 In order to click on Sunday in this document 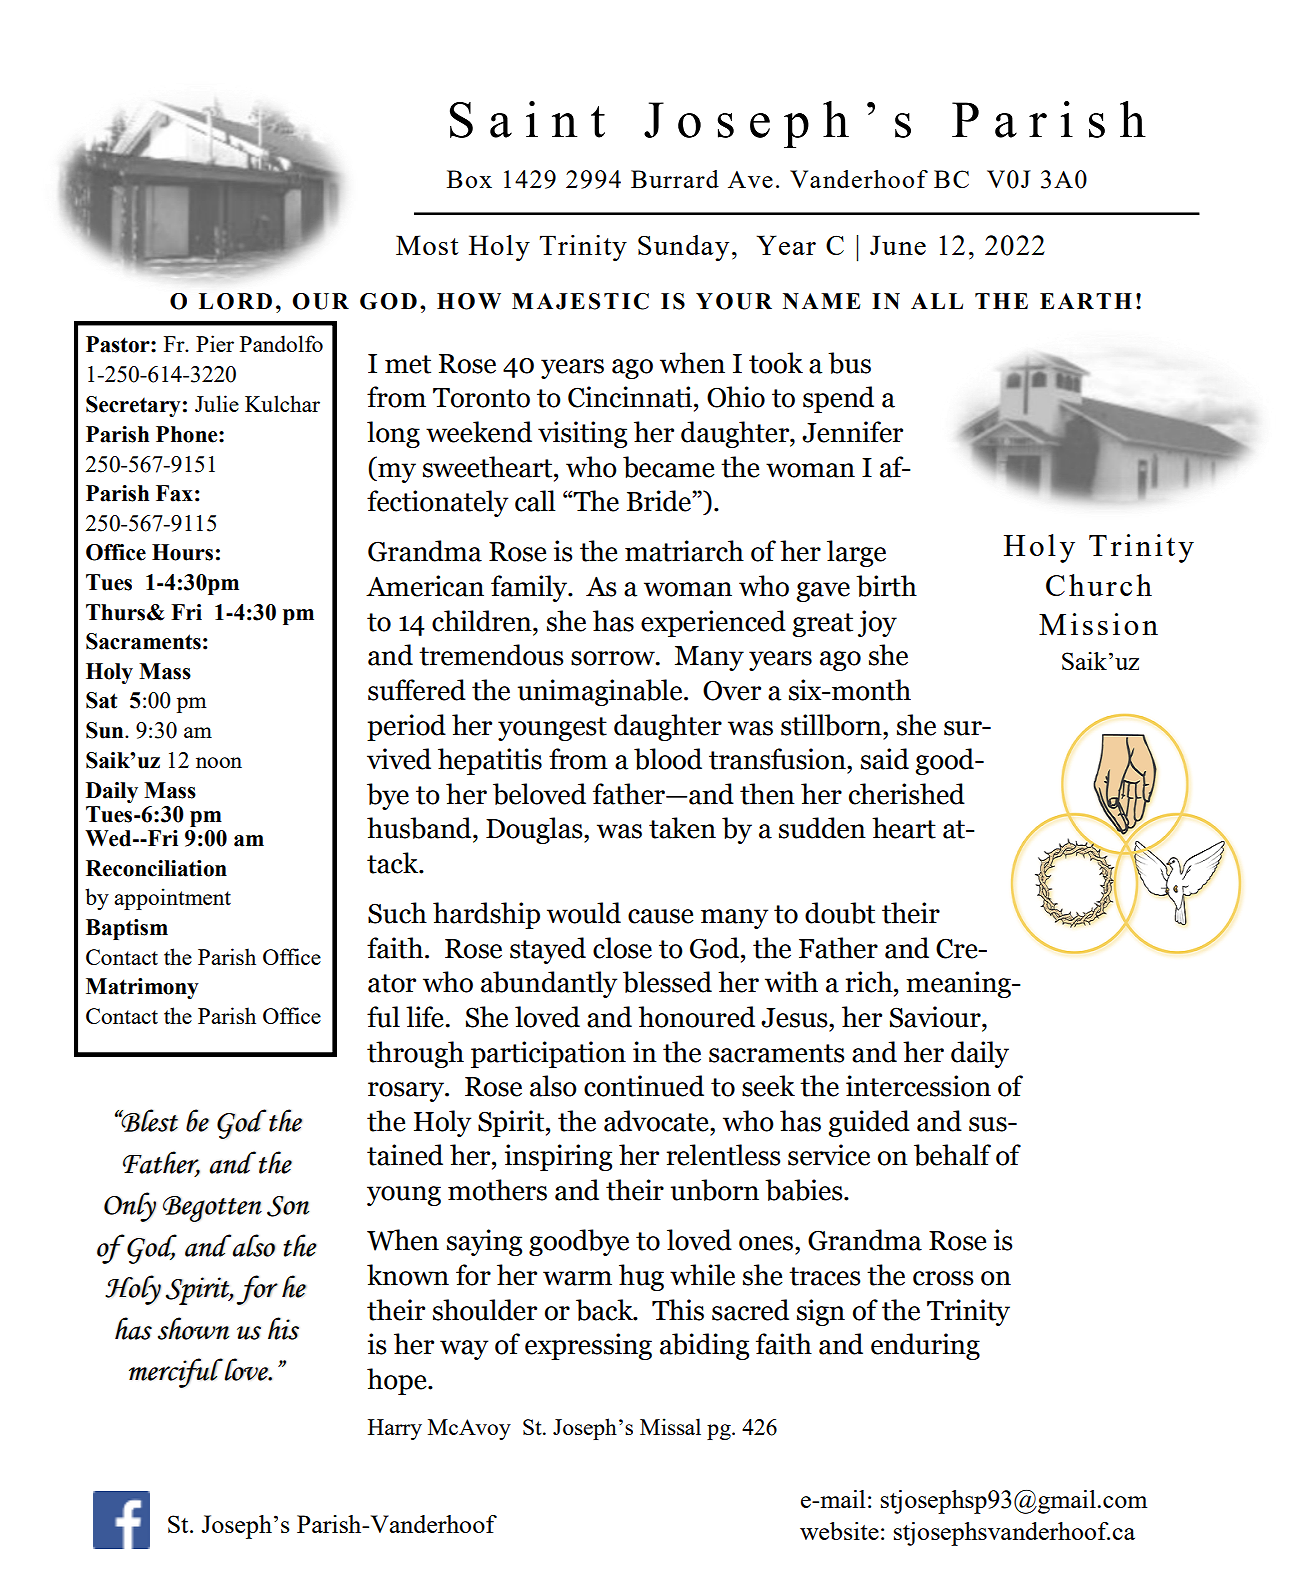, I will do `click(683, 248)`.
